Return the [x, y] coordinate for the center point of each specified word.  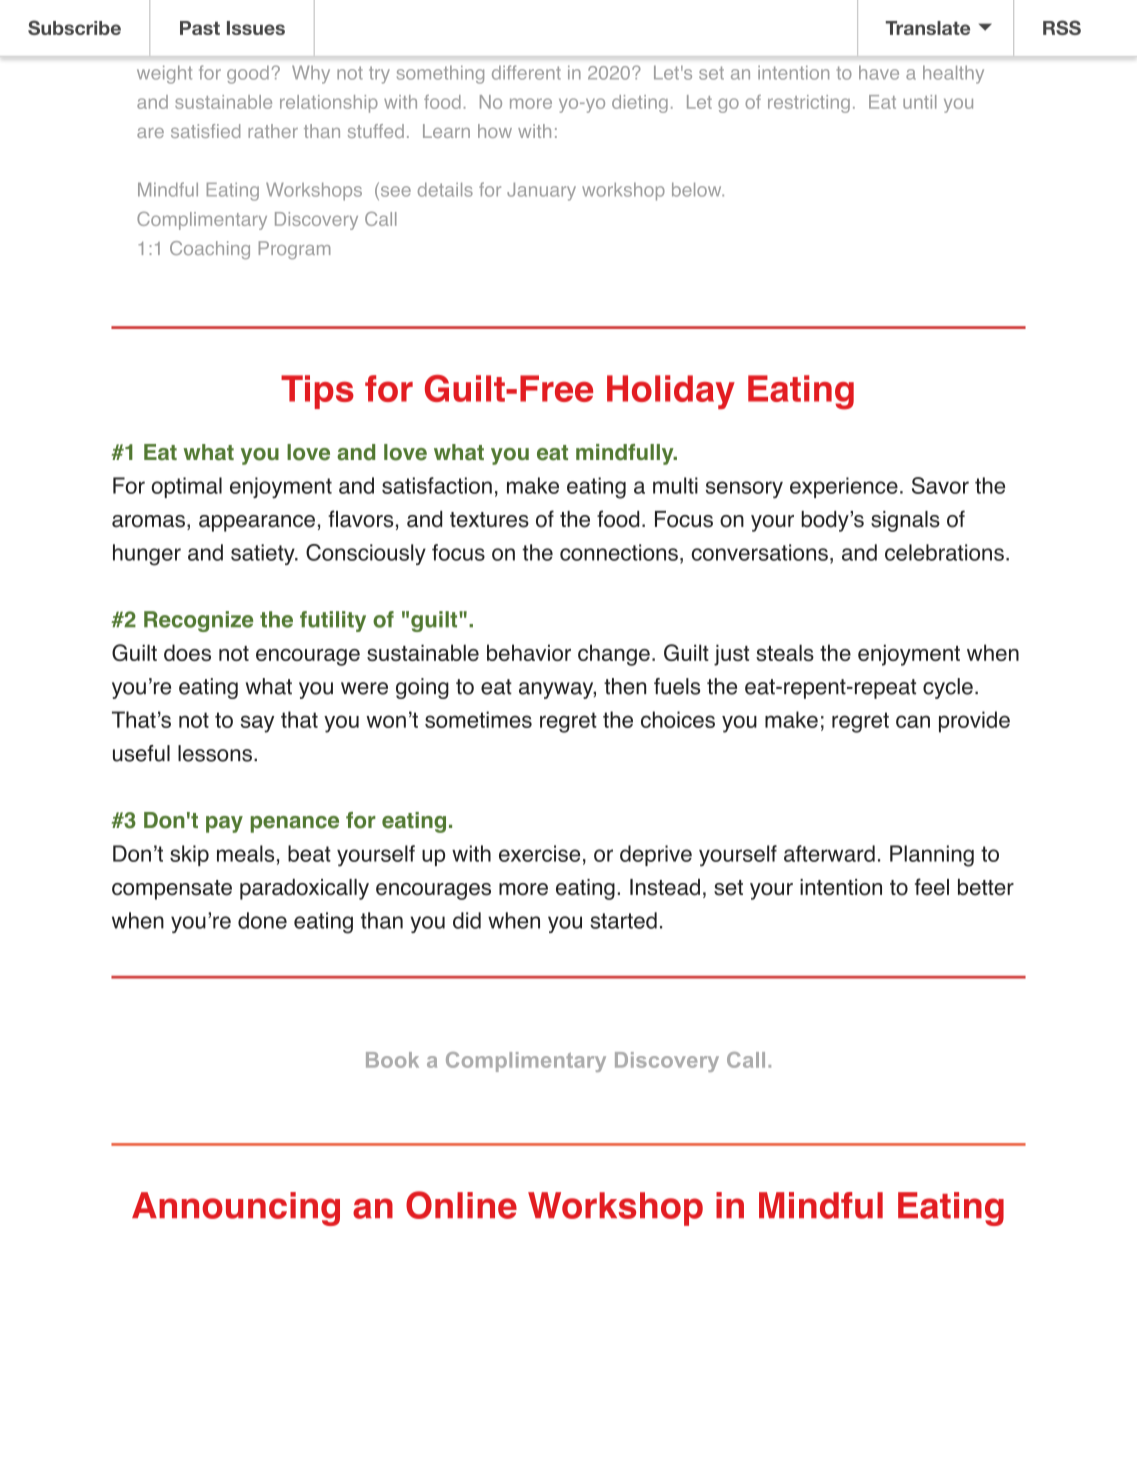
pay [224, 824]
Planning [932, 856]
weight [164, 74]
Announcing [236, 1209]
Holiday [671, 392]
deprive [656, 855]
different [526, 72]
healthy [953, 74]
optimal [187, 487]
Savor [940, 485]
